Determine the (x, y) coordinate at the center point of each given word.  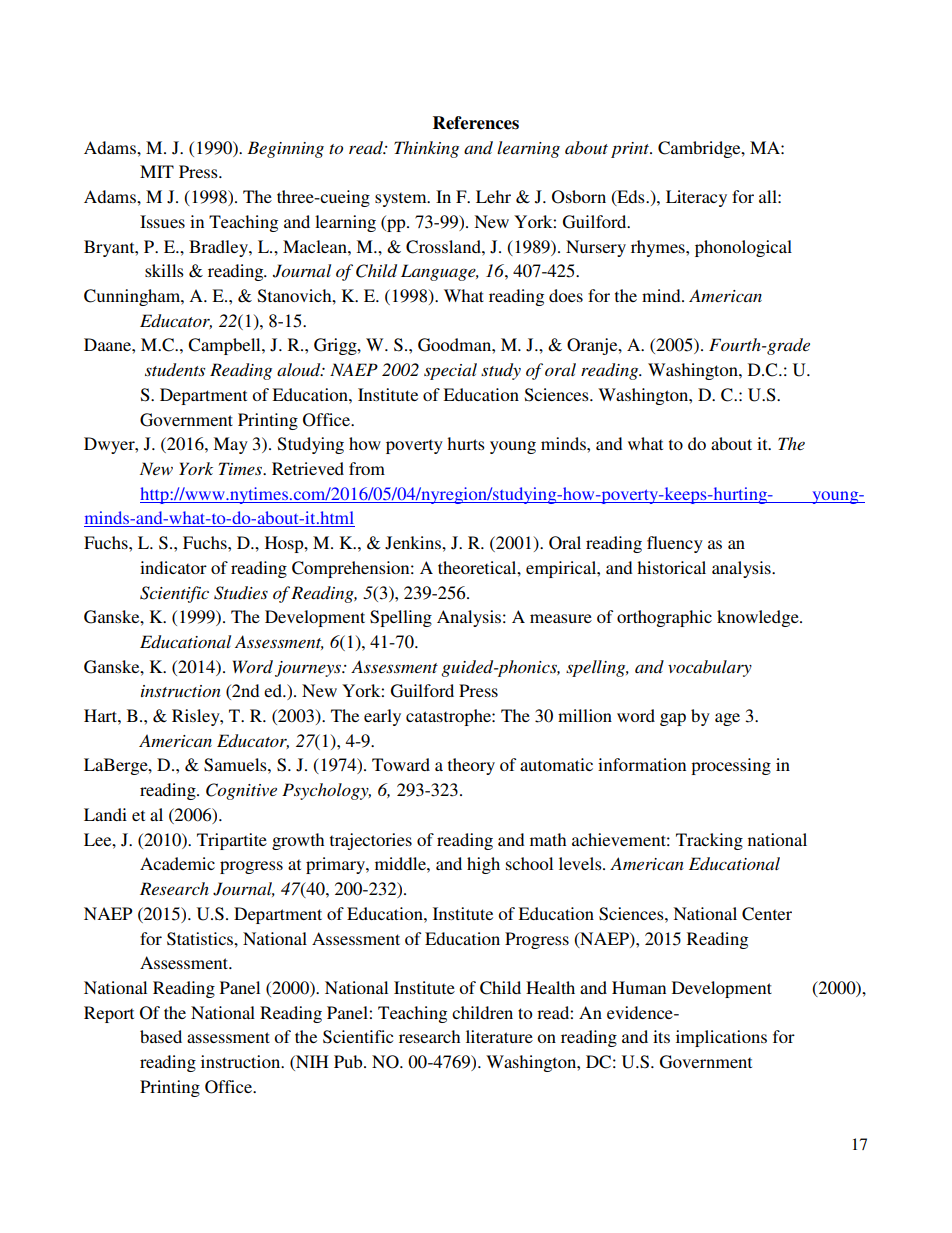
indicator (173, 567)
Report (109, 1014)
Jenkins (414, 543)
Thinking (426, 149)
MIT (157, 171)
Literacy (696, 198)
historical (671, 567)
